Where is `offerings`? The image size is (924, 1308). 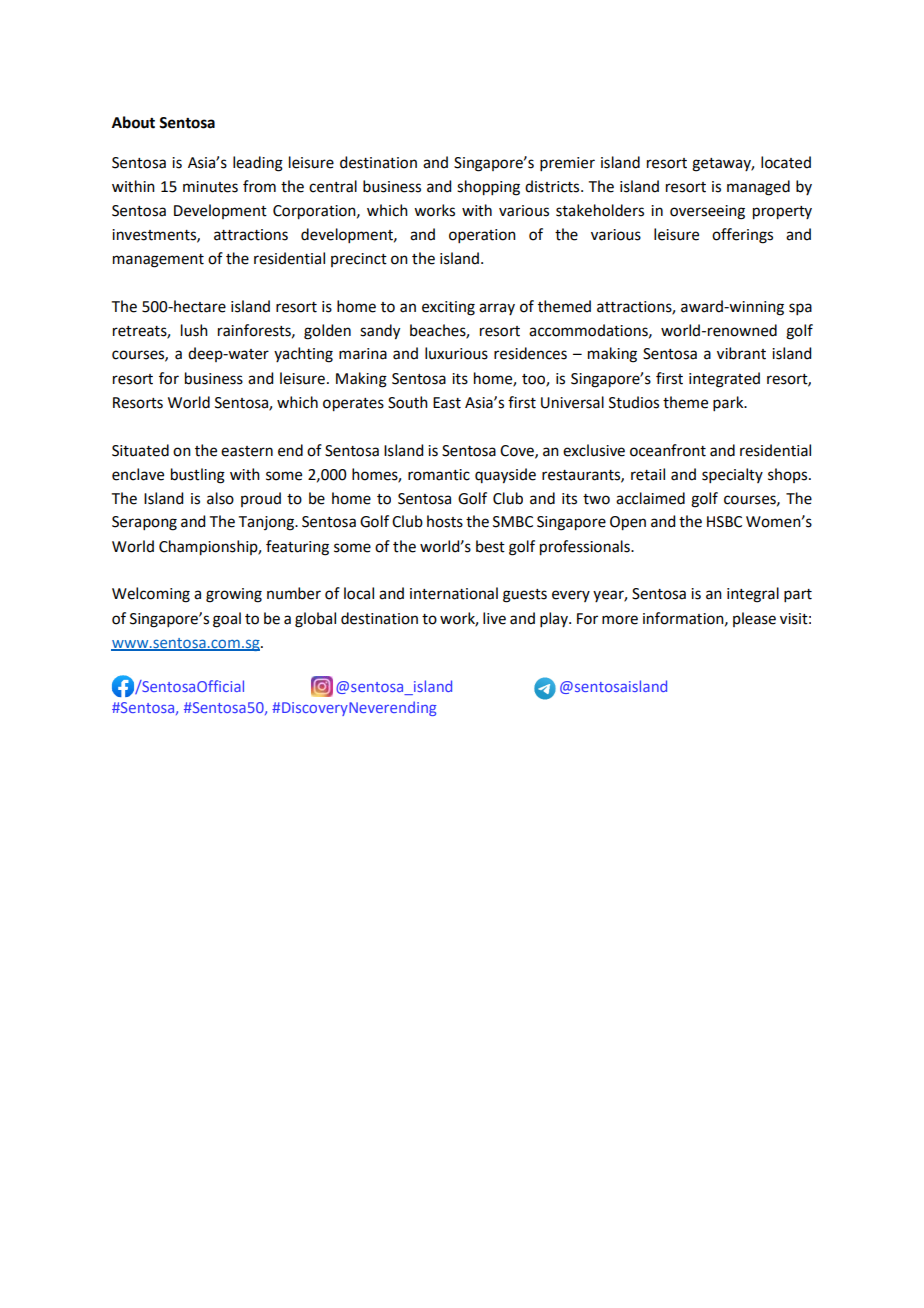 offerings is located at coordinates (742, 236).
